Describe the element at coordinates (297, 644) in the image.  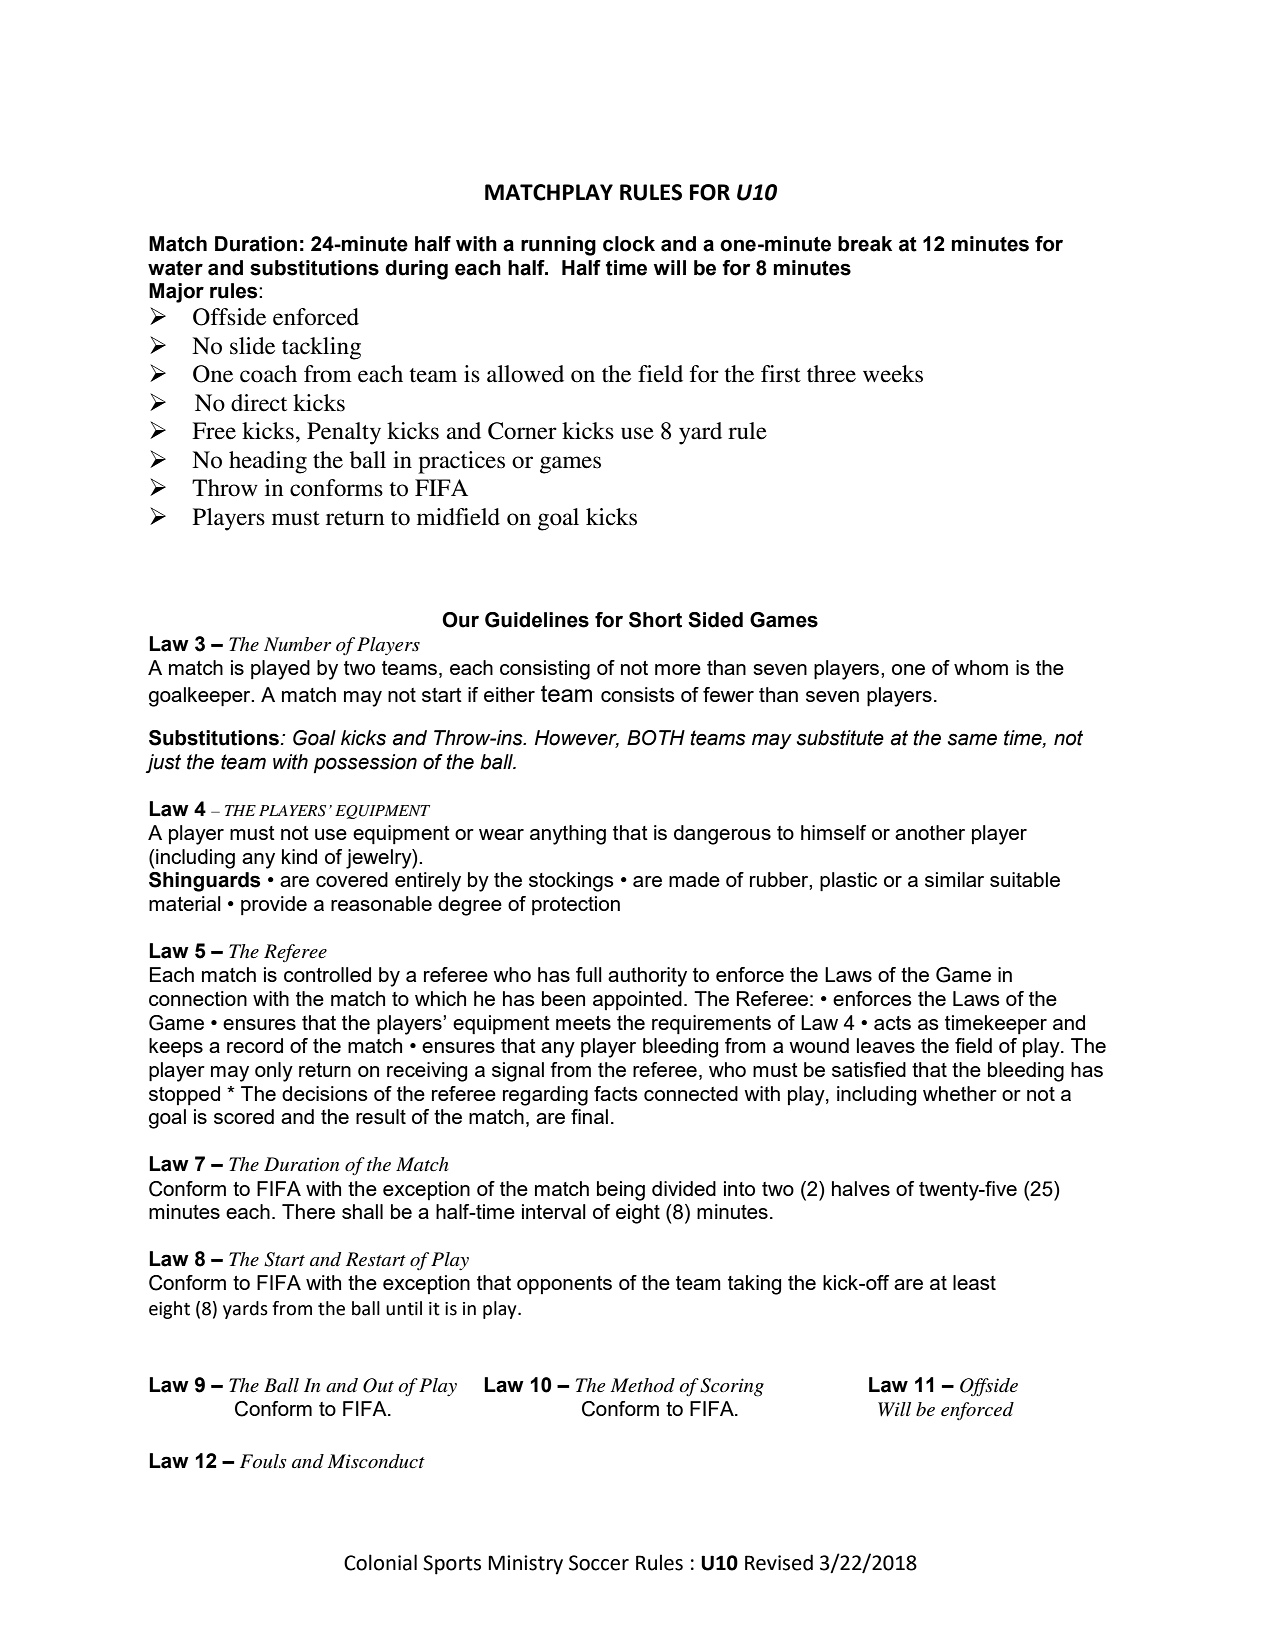
I see `Number` at that location.
